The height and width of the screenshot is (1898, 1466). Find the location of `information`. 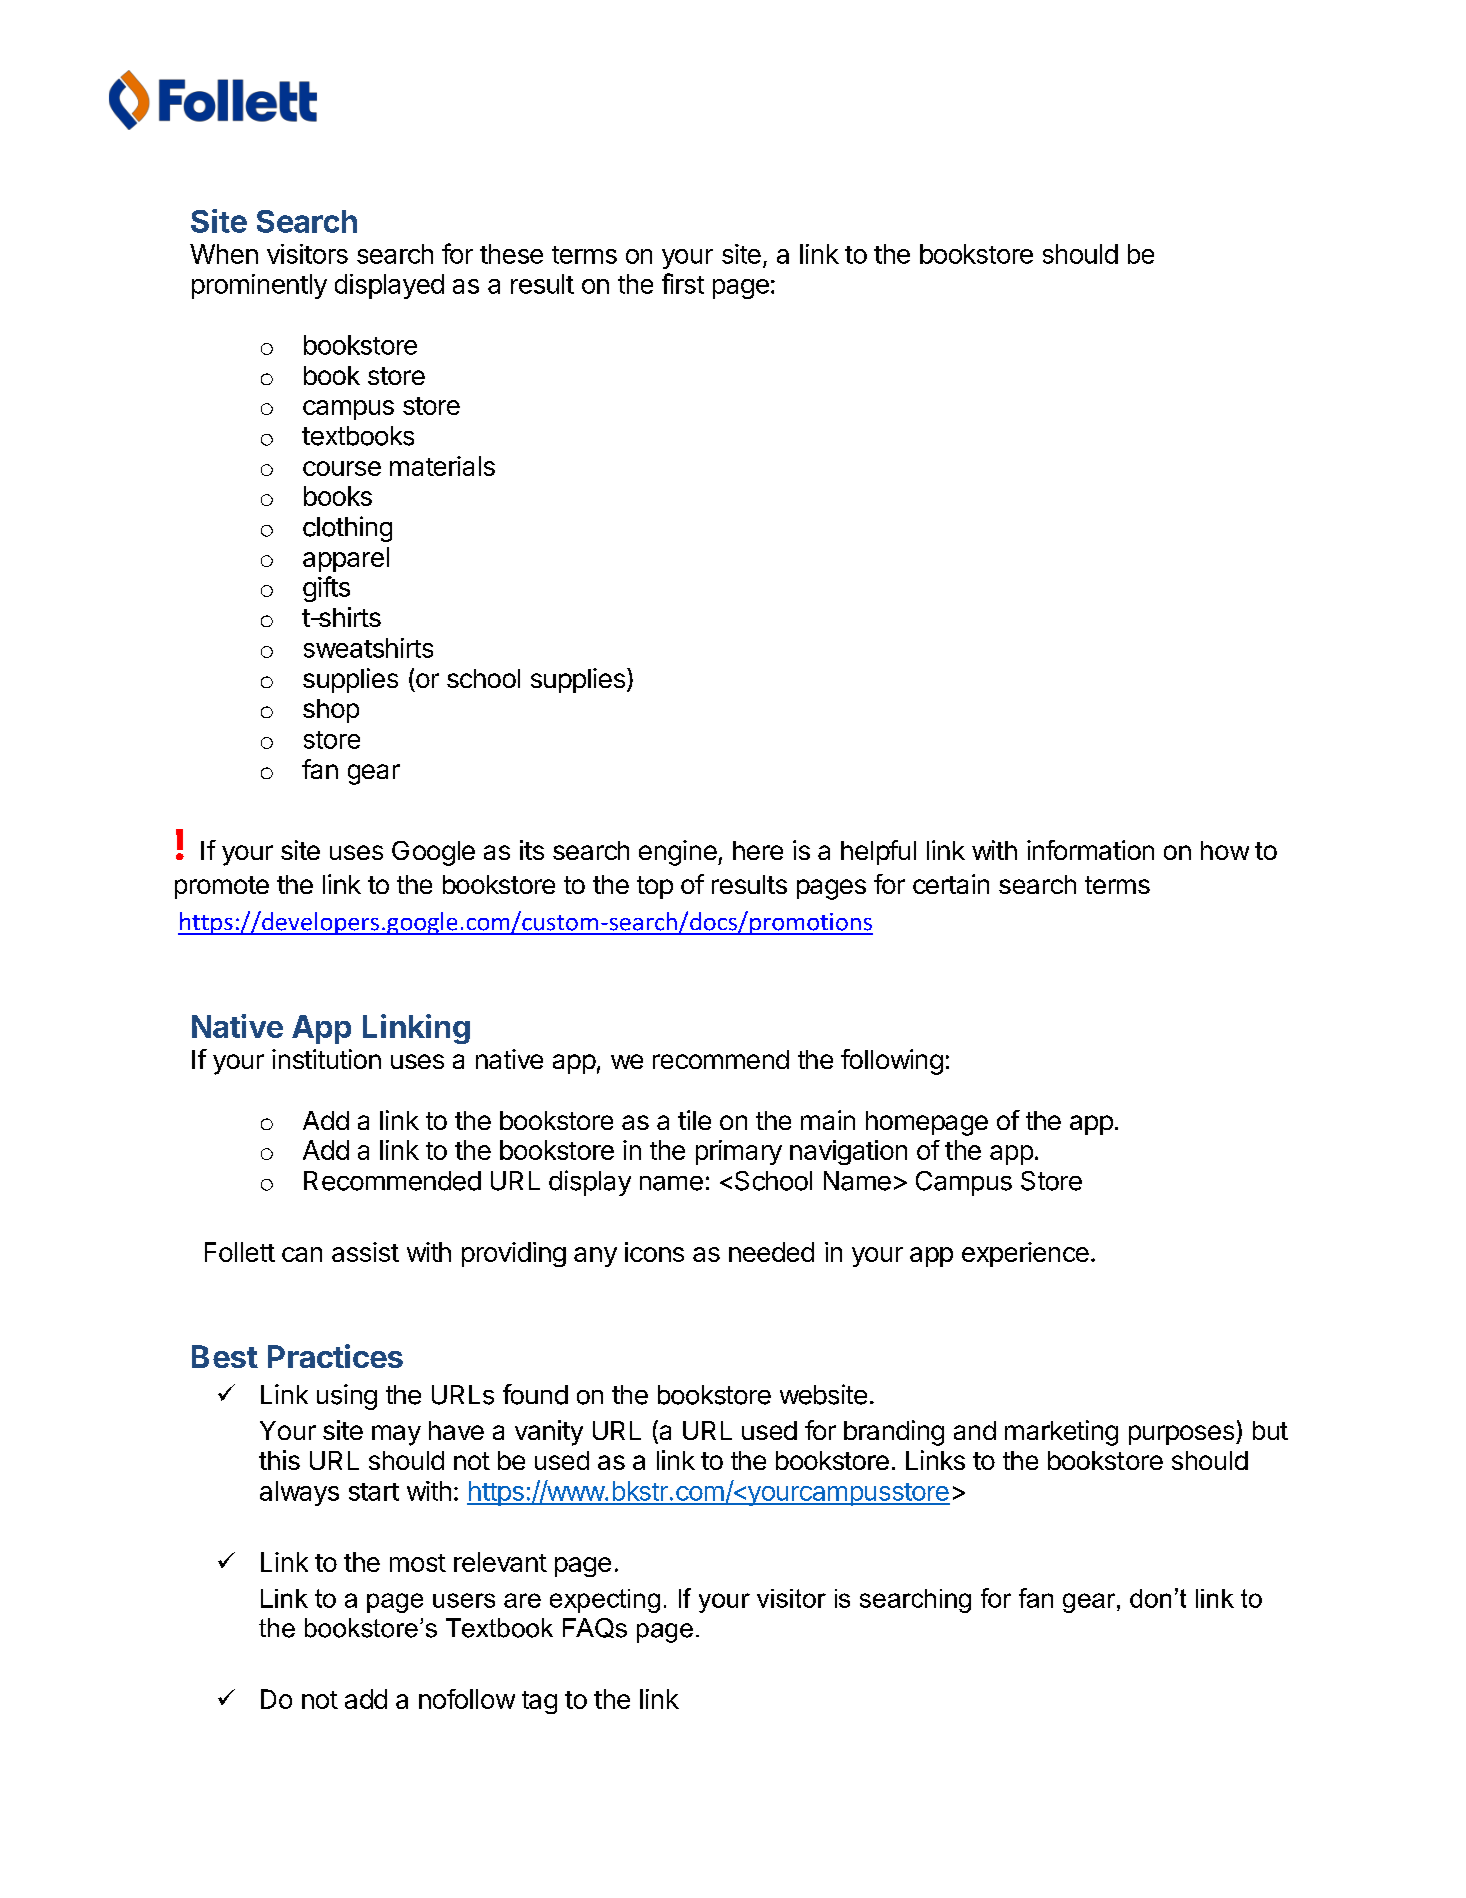

information is located at coordinates (1090, 850).
